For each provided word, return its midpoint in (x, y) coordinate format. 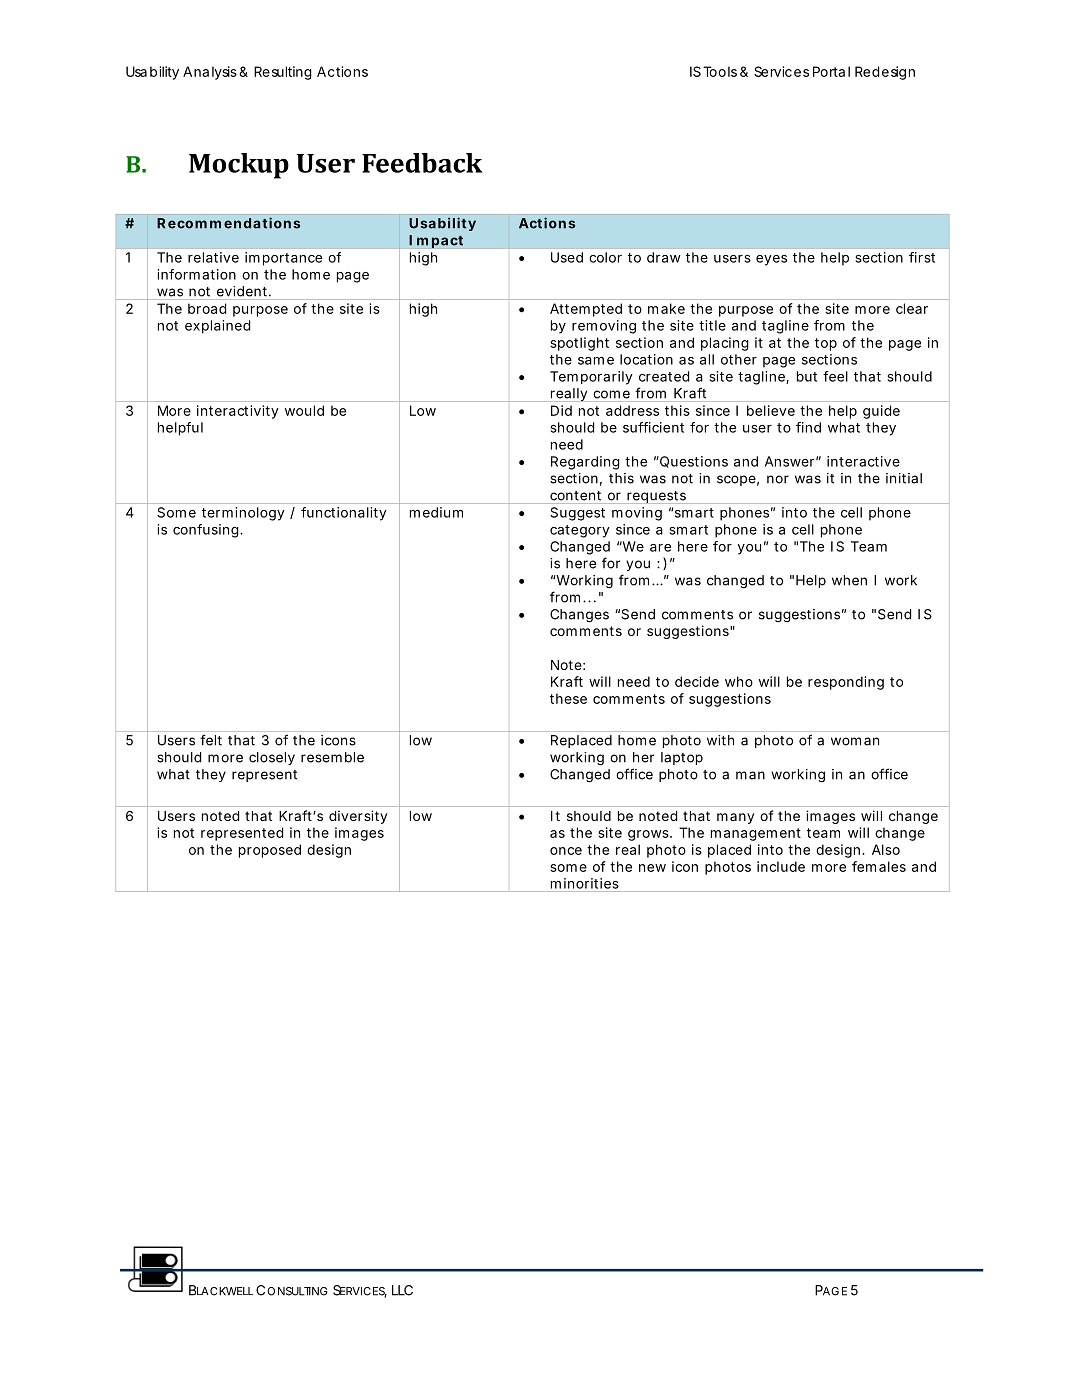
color (605, 257)
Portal (831, 71)
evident (242, 291)
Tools (720, 71)
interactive (863, 461)
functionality (344, 514)
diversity (358, 817)
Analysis (210, 73)
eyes (771, 260)
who (739, 681)
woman (855, 741)
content (575, 496)
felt (211, 740)
